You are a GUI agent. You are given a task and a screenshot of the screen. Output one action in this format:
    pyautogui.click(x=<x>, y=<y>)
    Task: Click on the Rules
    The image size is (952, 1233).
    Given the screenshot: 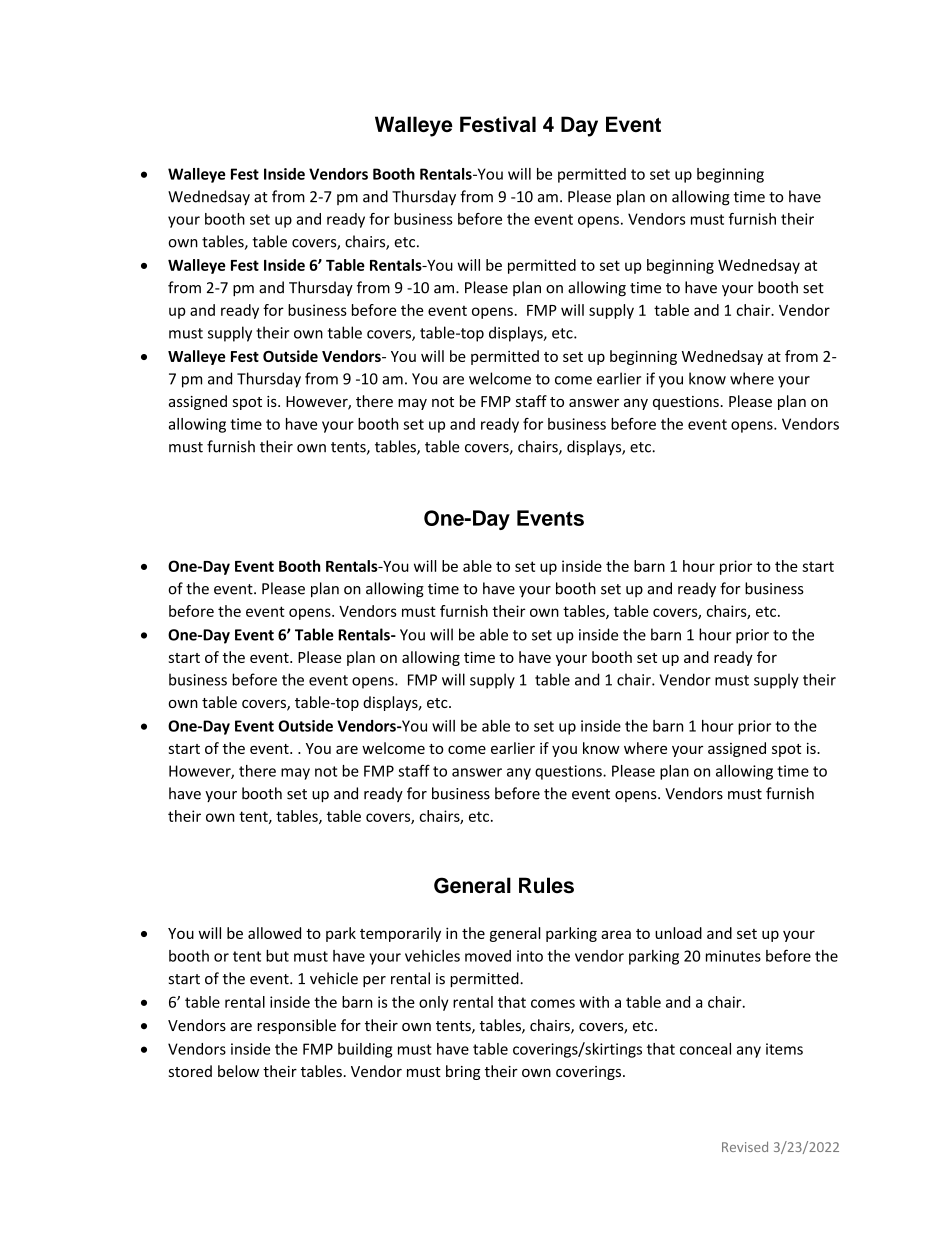 What is the action you would take?
    pyautogui.click(x=546, y=885)
